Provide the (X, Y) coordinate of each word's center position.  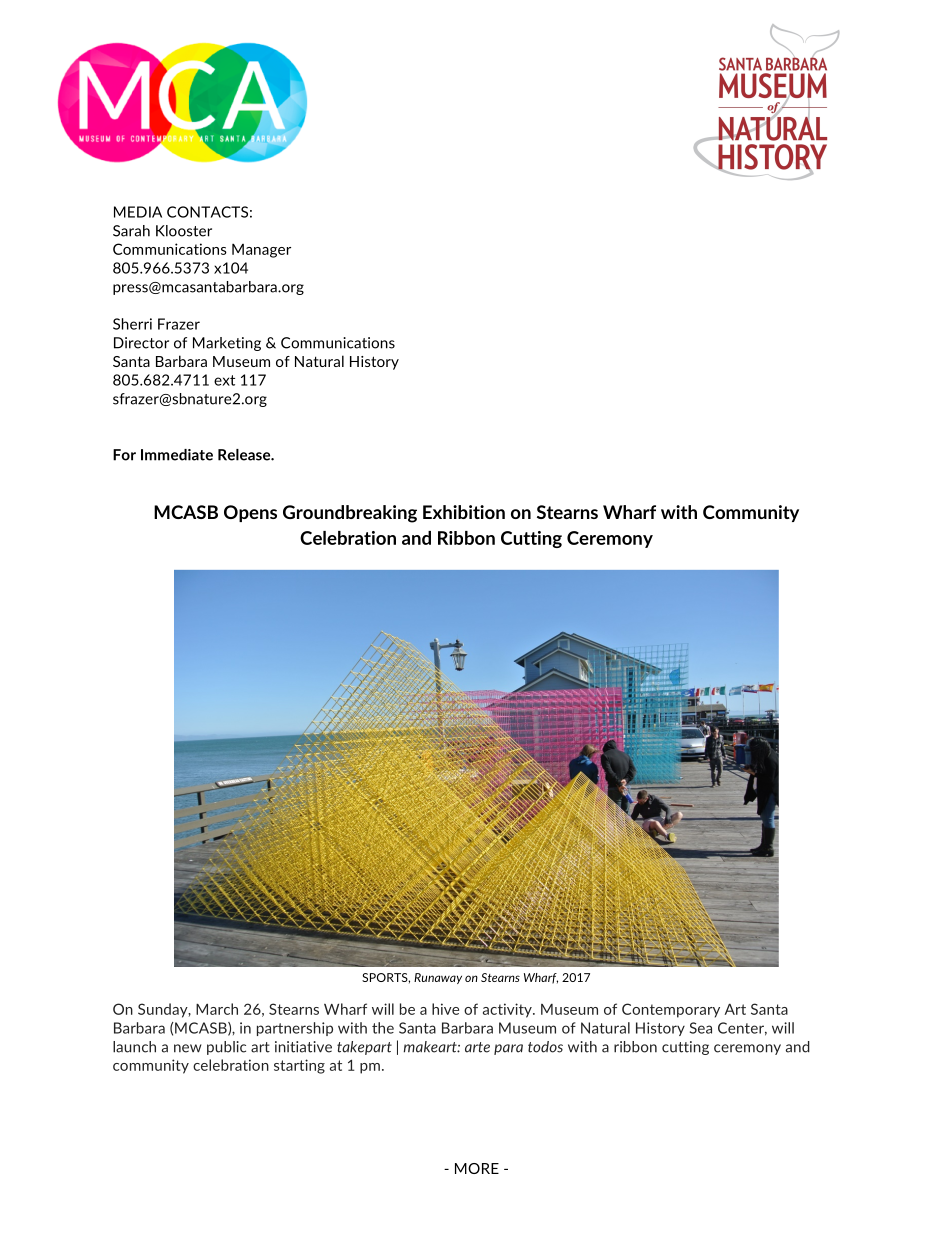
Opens (250, 513)
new (188, 1048)
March (217, 1009)
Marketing (227, 344)
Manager (261, 251)
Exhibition (464, 512)
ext (224, 380)
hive (445, 1009)
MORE (477, 1168)
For (124, 455)
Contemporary (671, 1010)
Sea (701, 1028)
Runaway (438, 978)
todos (545, 1047)
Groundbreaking (350, 514)
